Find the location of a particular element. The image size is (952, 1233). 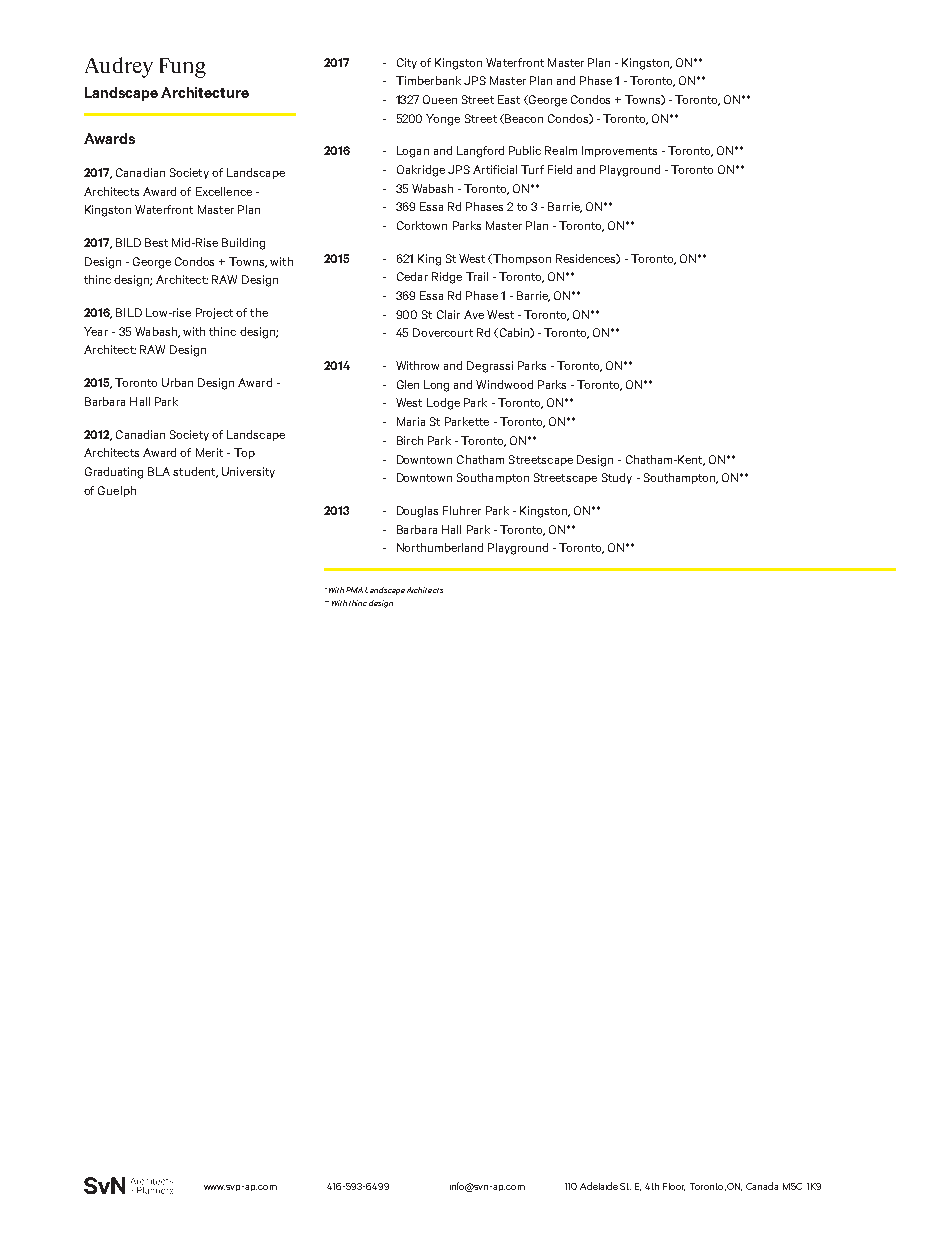

Fung is located at coordinates (183, 68).
